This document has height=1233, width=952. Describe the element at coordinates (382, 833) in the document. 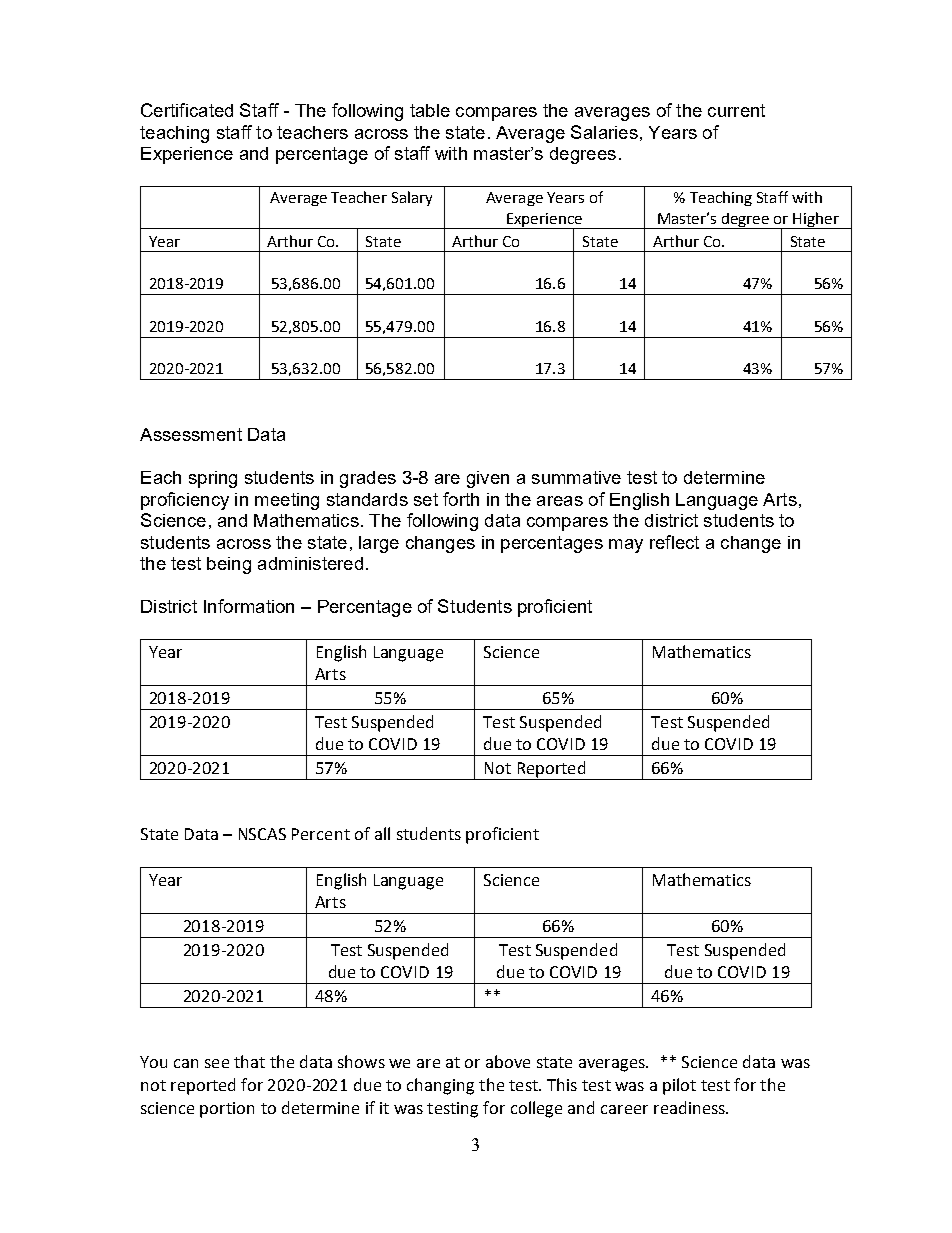

I see `all` at that location.
